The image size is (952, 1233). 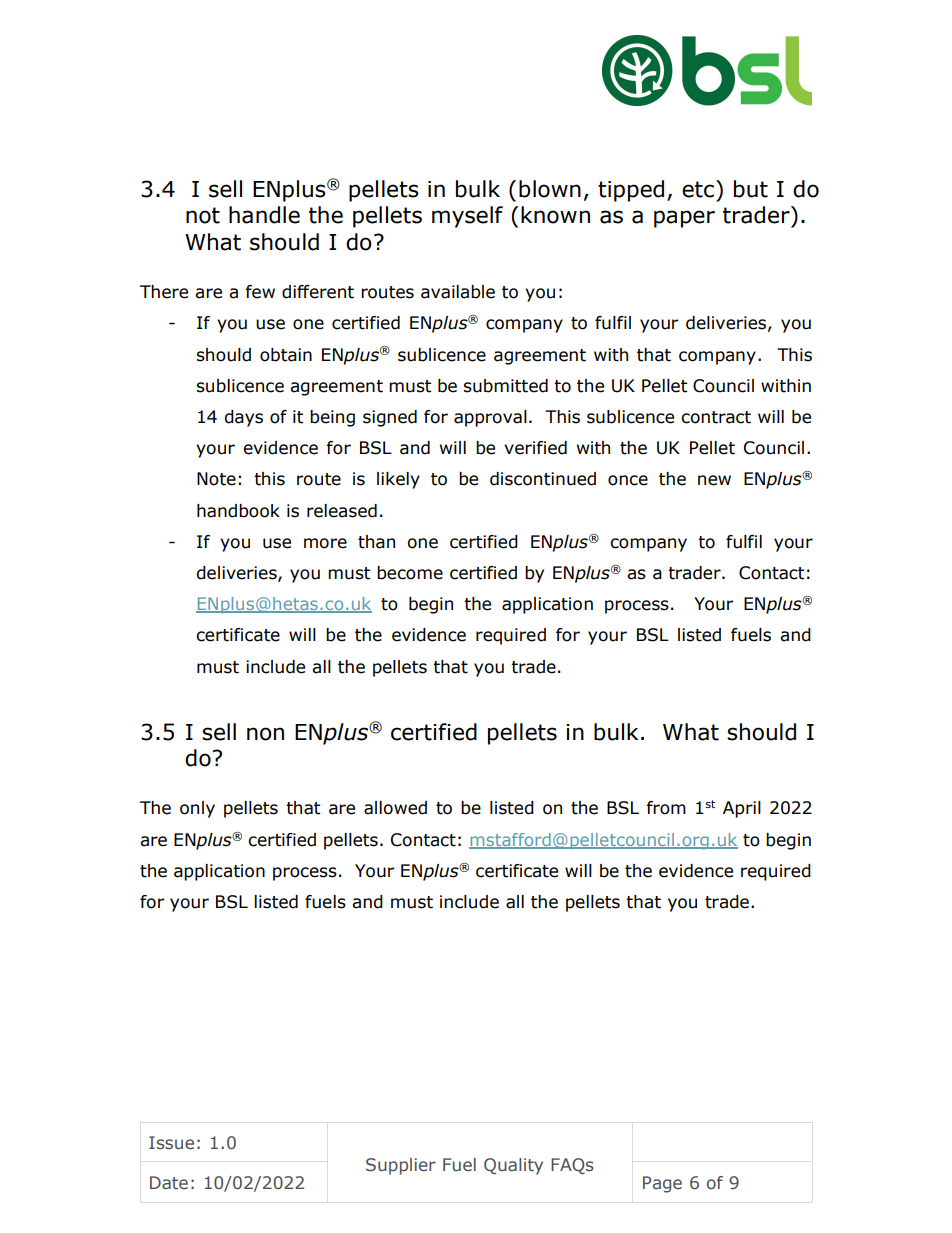 I want to click on non, so click(x=265, y=734).
